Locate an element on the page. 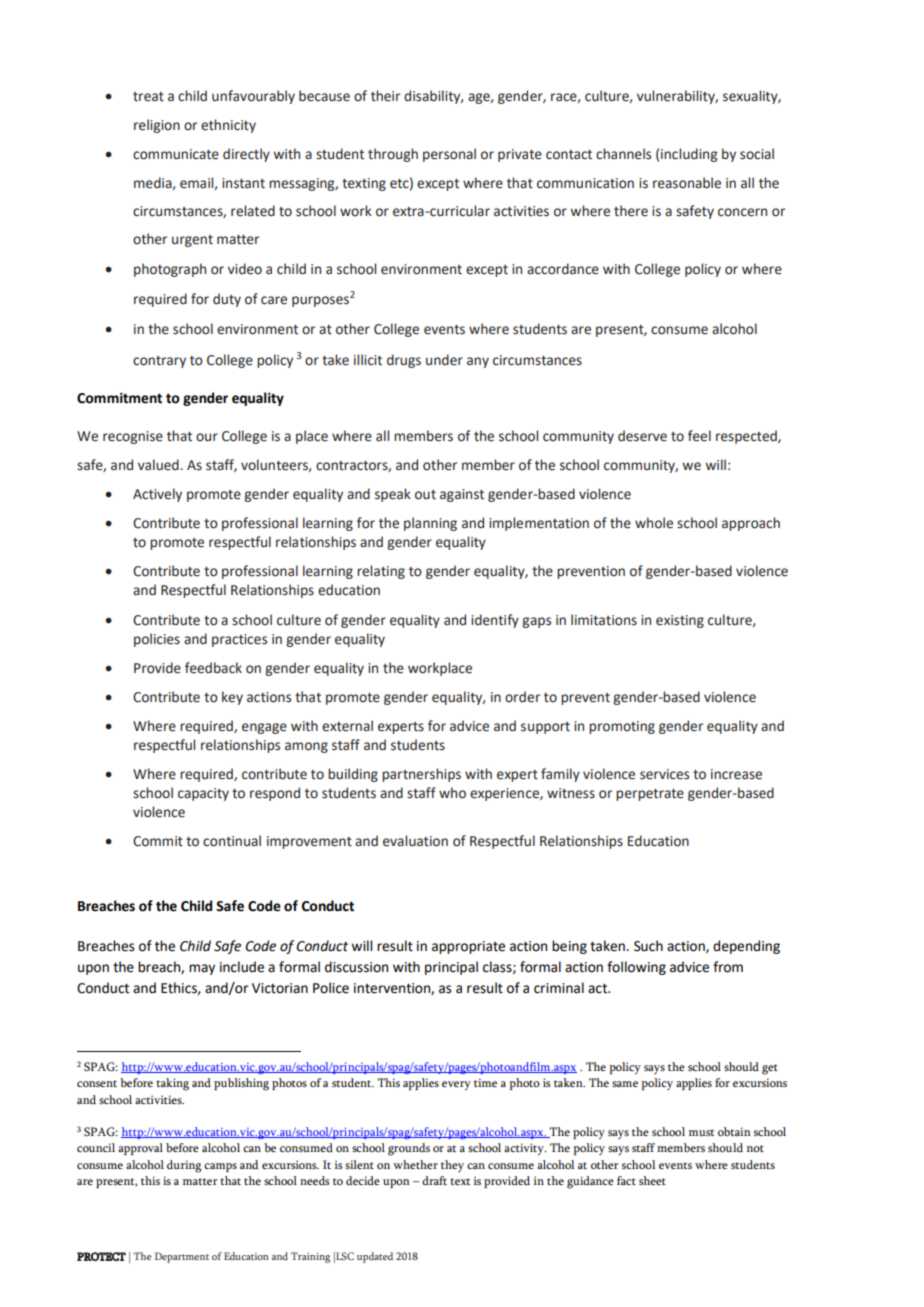 This page has width=924, height=1307. existing is located at coordinates (680, 621).
